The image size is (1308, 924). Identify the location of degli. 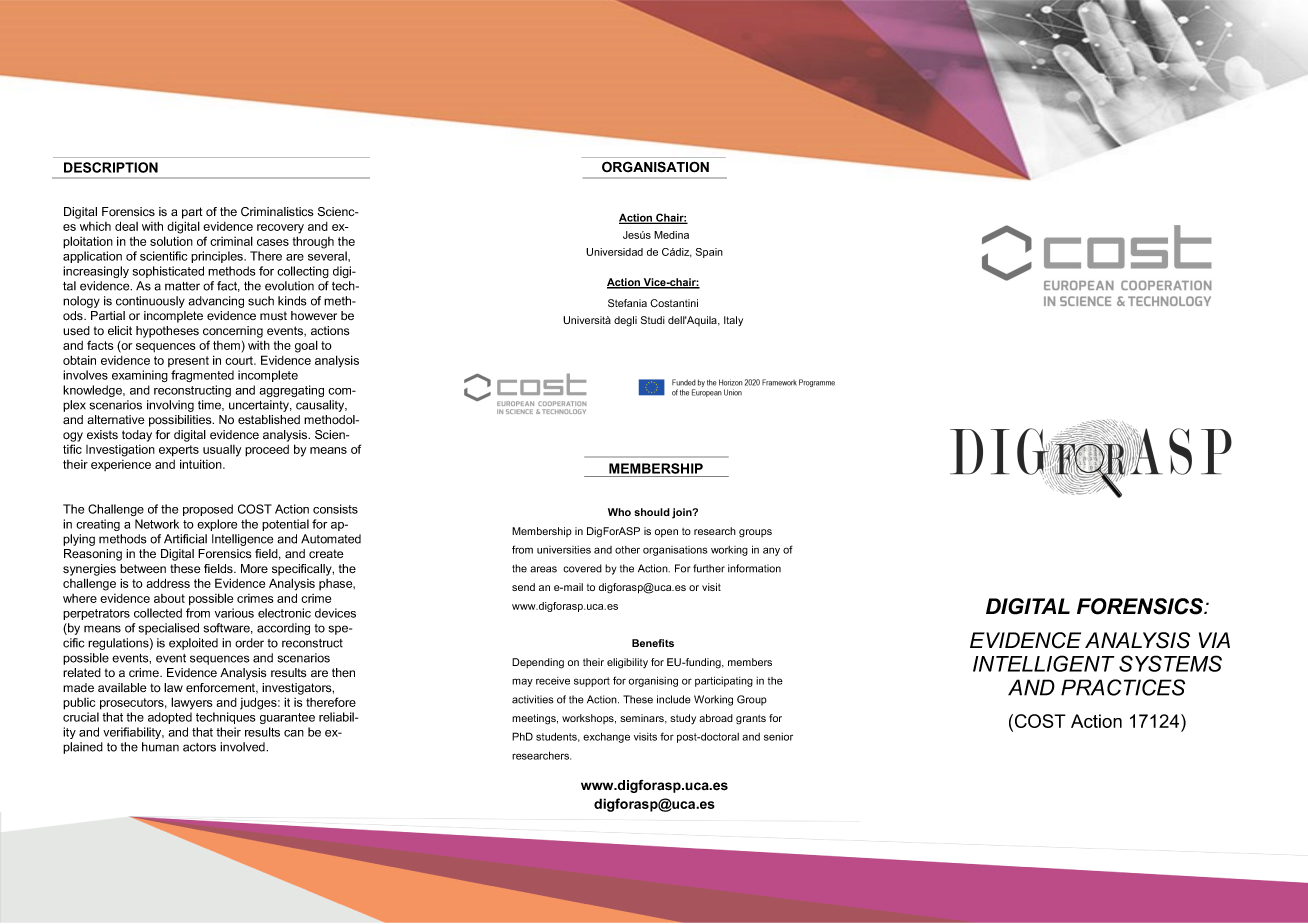
(625, 321).
